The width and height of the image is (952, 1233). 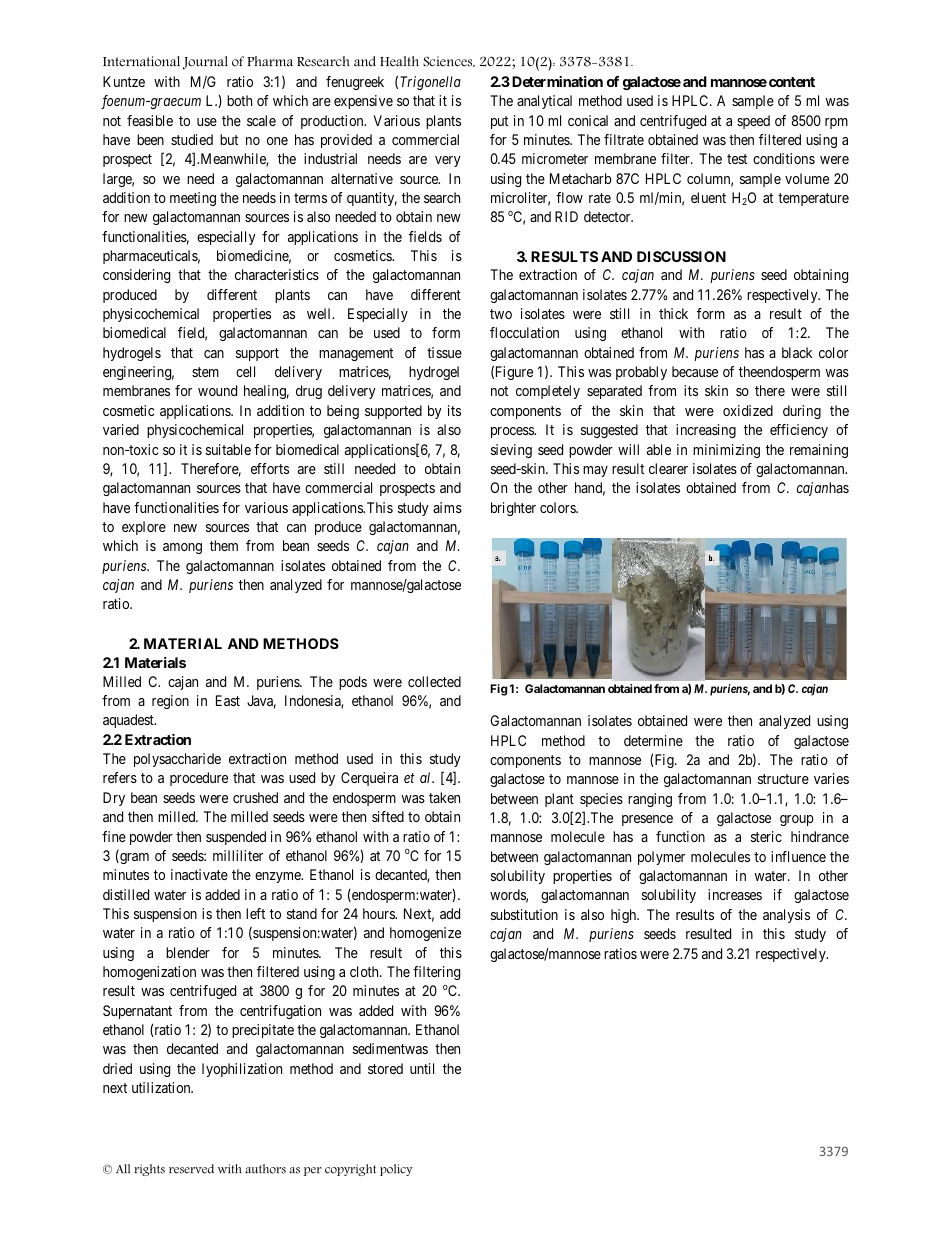 I want to click on stem, so click(x=205, y=372).
